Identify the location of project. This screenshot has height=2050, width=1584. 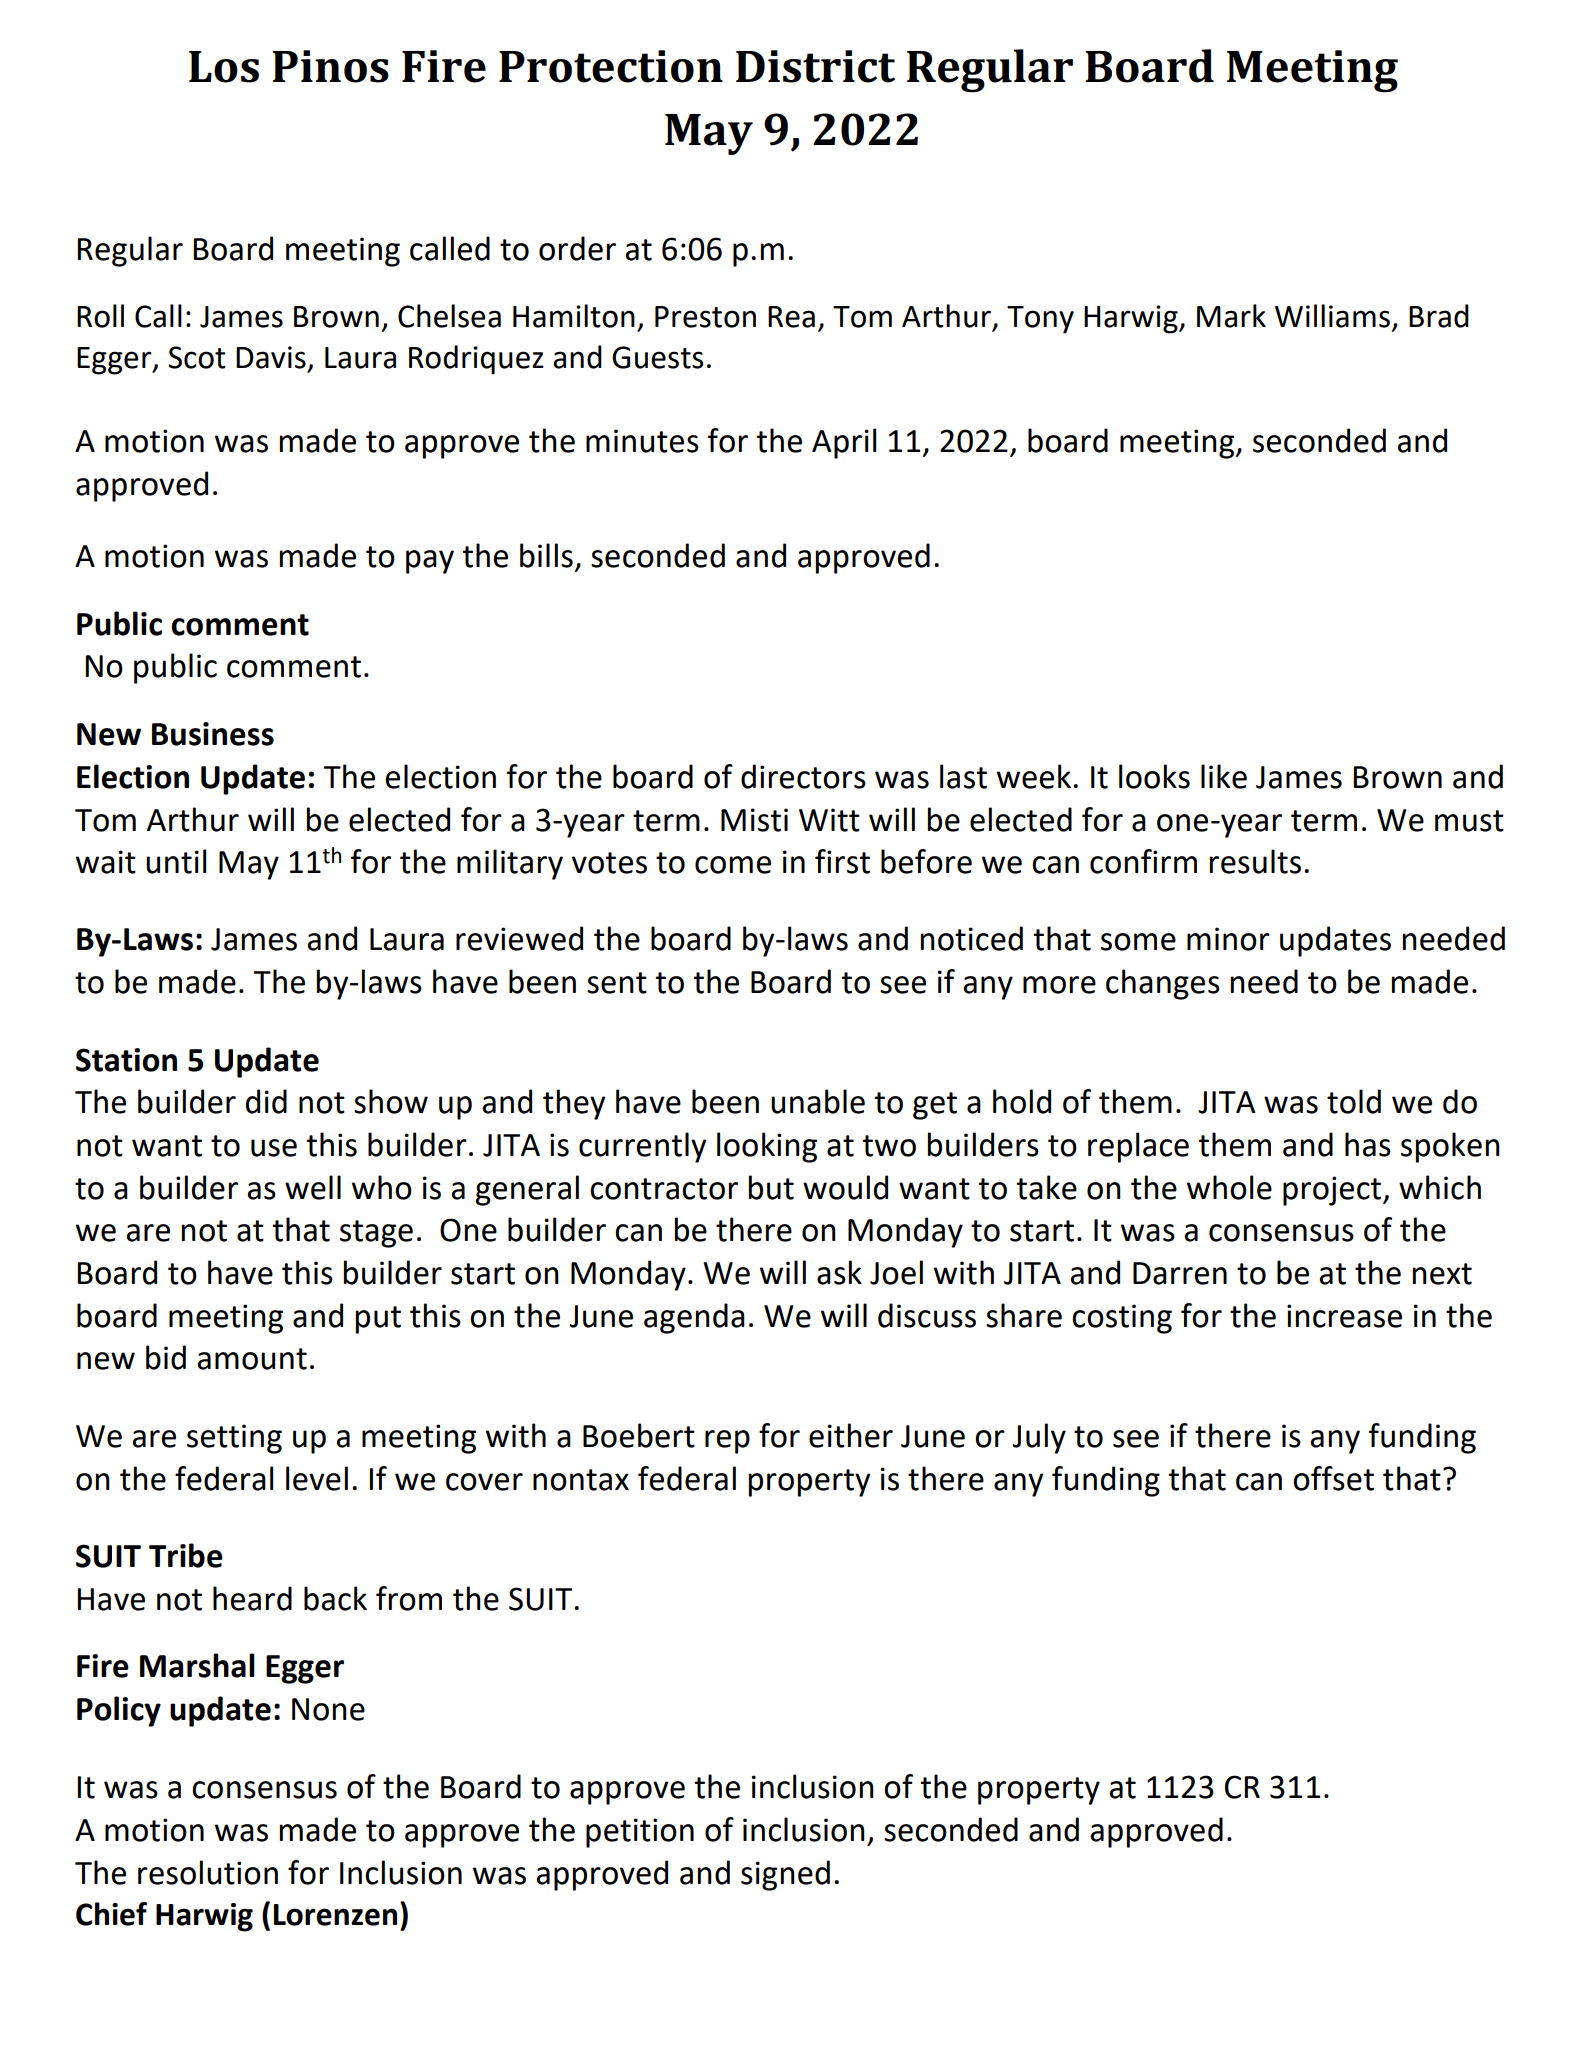
(1333, 1191).
